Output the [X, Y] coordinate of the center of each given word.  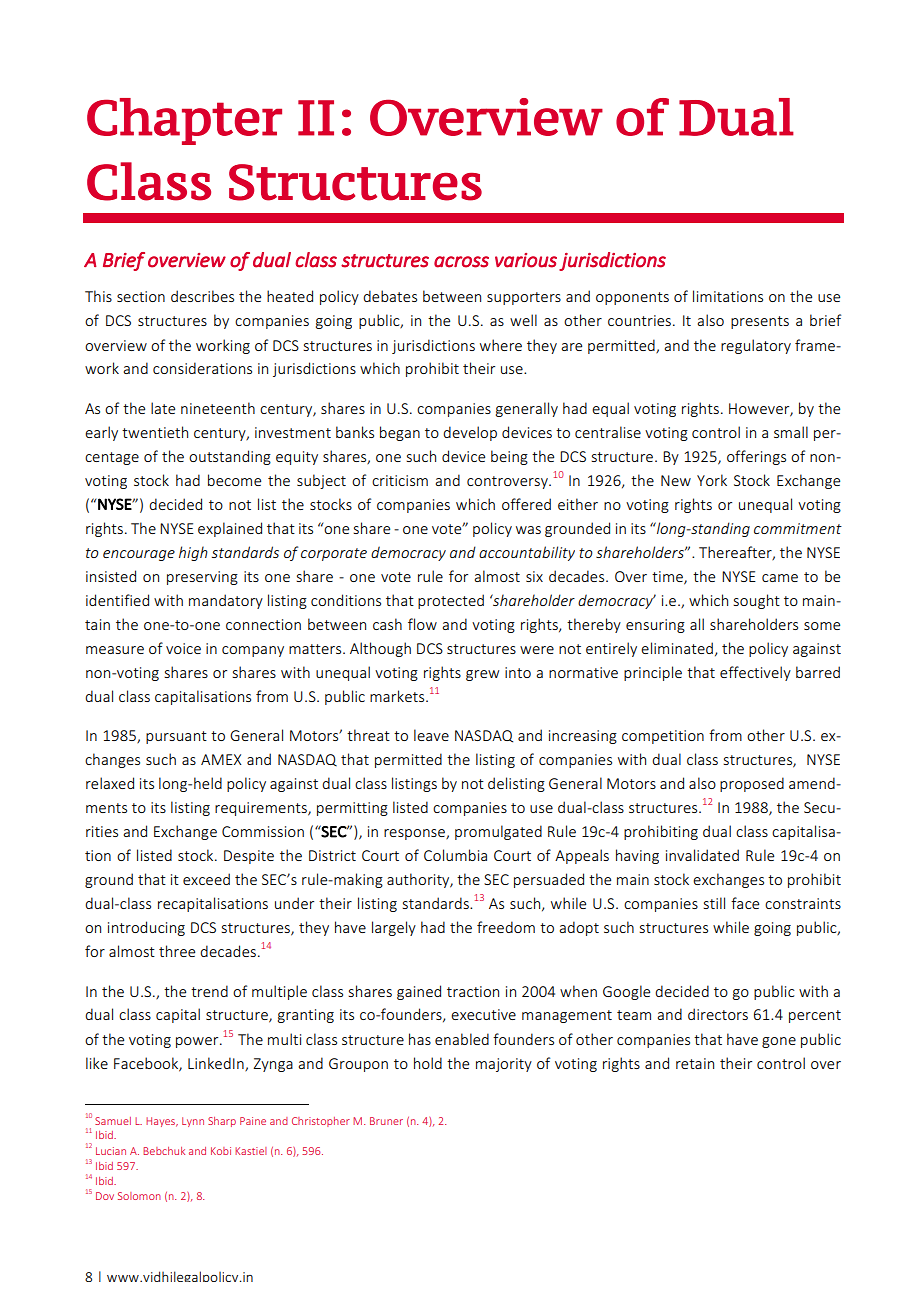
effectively [755, 673]
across [461, 262]
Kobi [221, 1151]
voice [183, 648]
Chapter [184, 121]
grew [482, 675]
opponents [632, 298]
